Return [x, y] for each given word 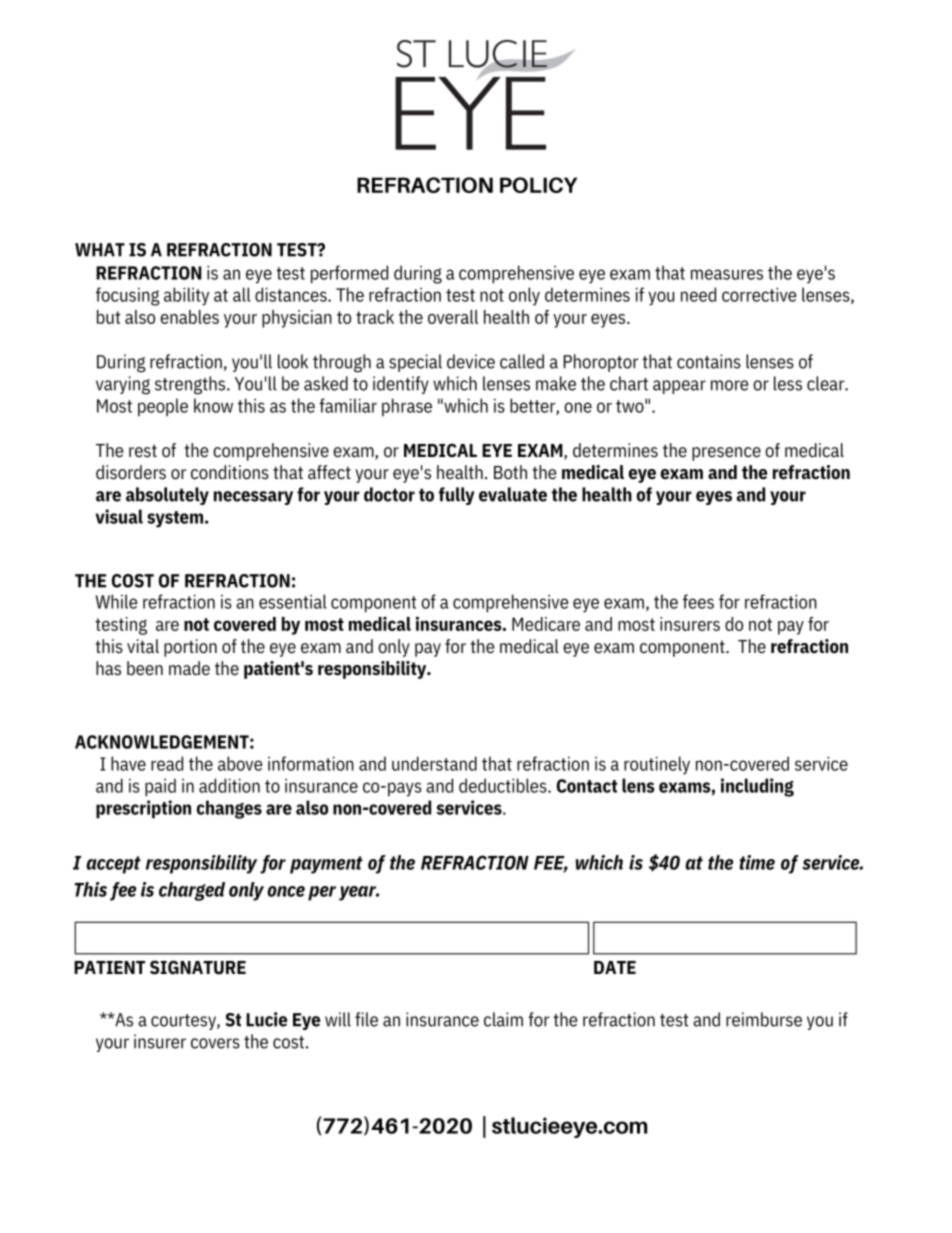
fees [698, 601]
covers [215, 1043]
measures [727, 274]
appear [679, 387]
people [163, 407]
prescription [143, 809]
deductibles [504, 785]
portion [190, 648]
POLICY [538, 185]
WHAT [100, 250]
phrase [407, 407]
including [757, 787]
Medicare [546, 624]
